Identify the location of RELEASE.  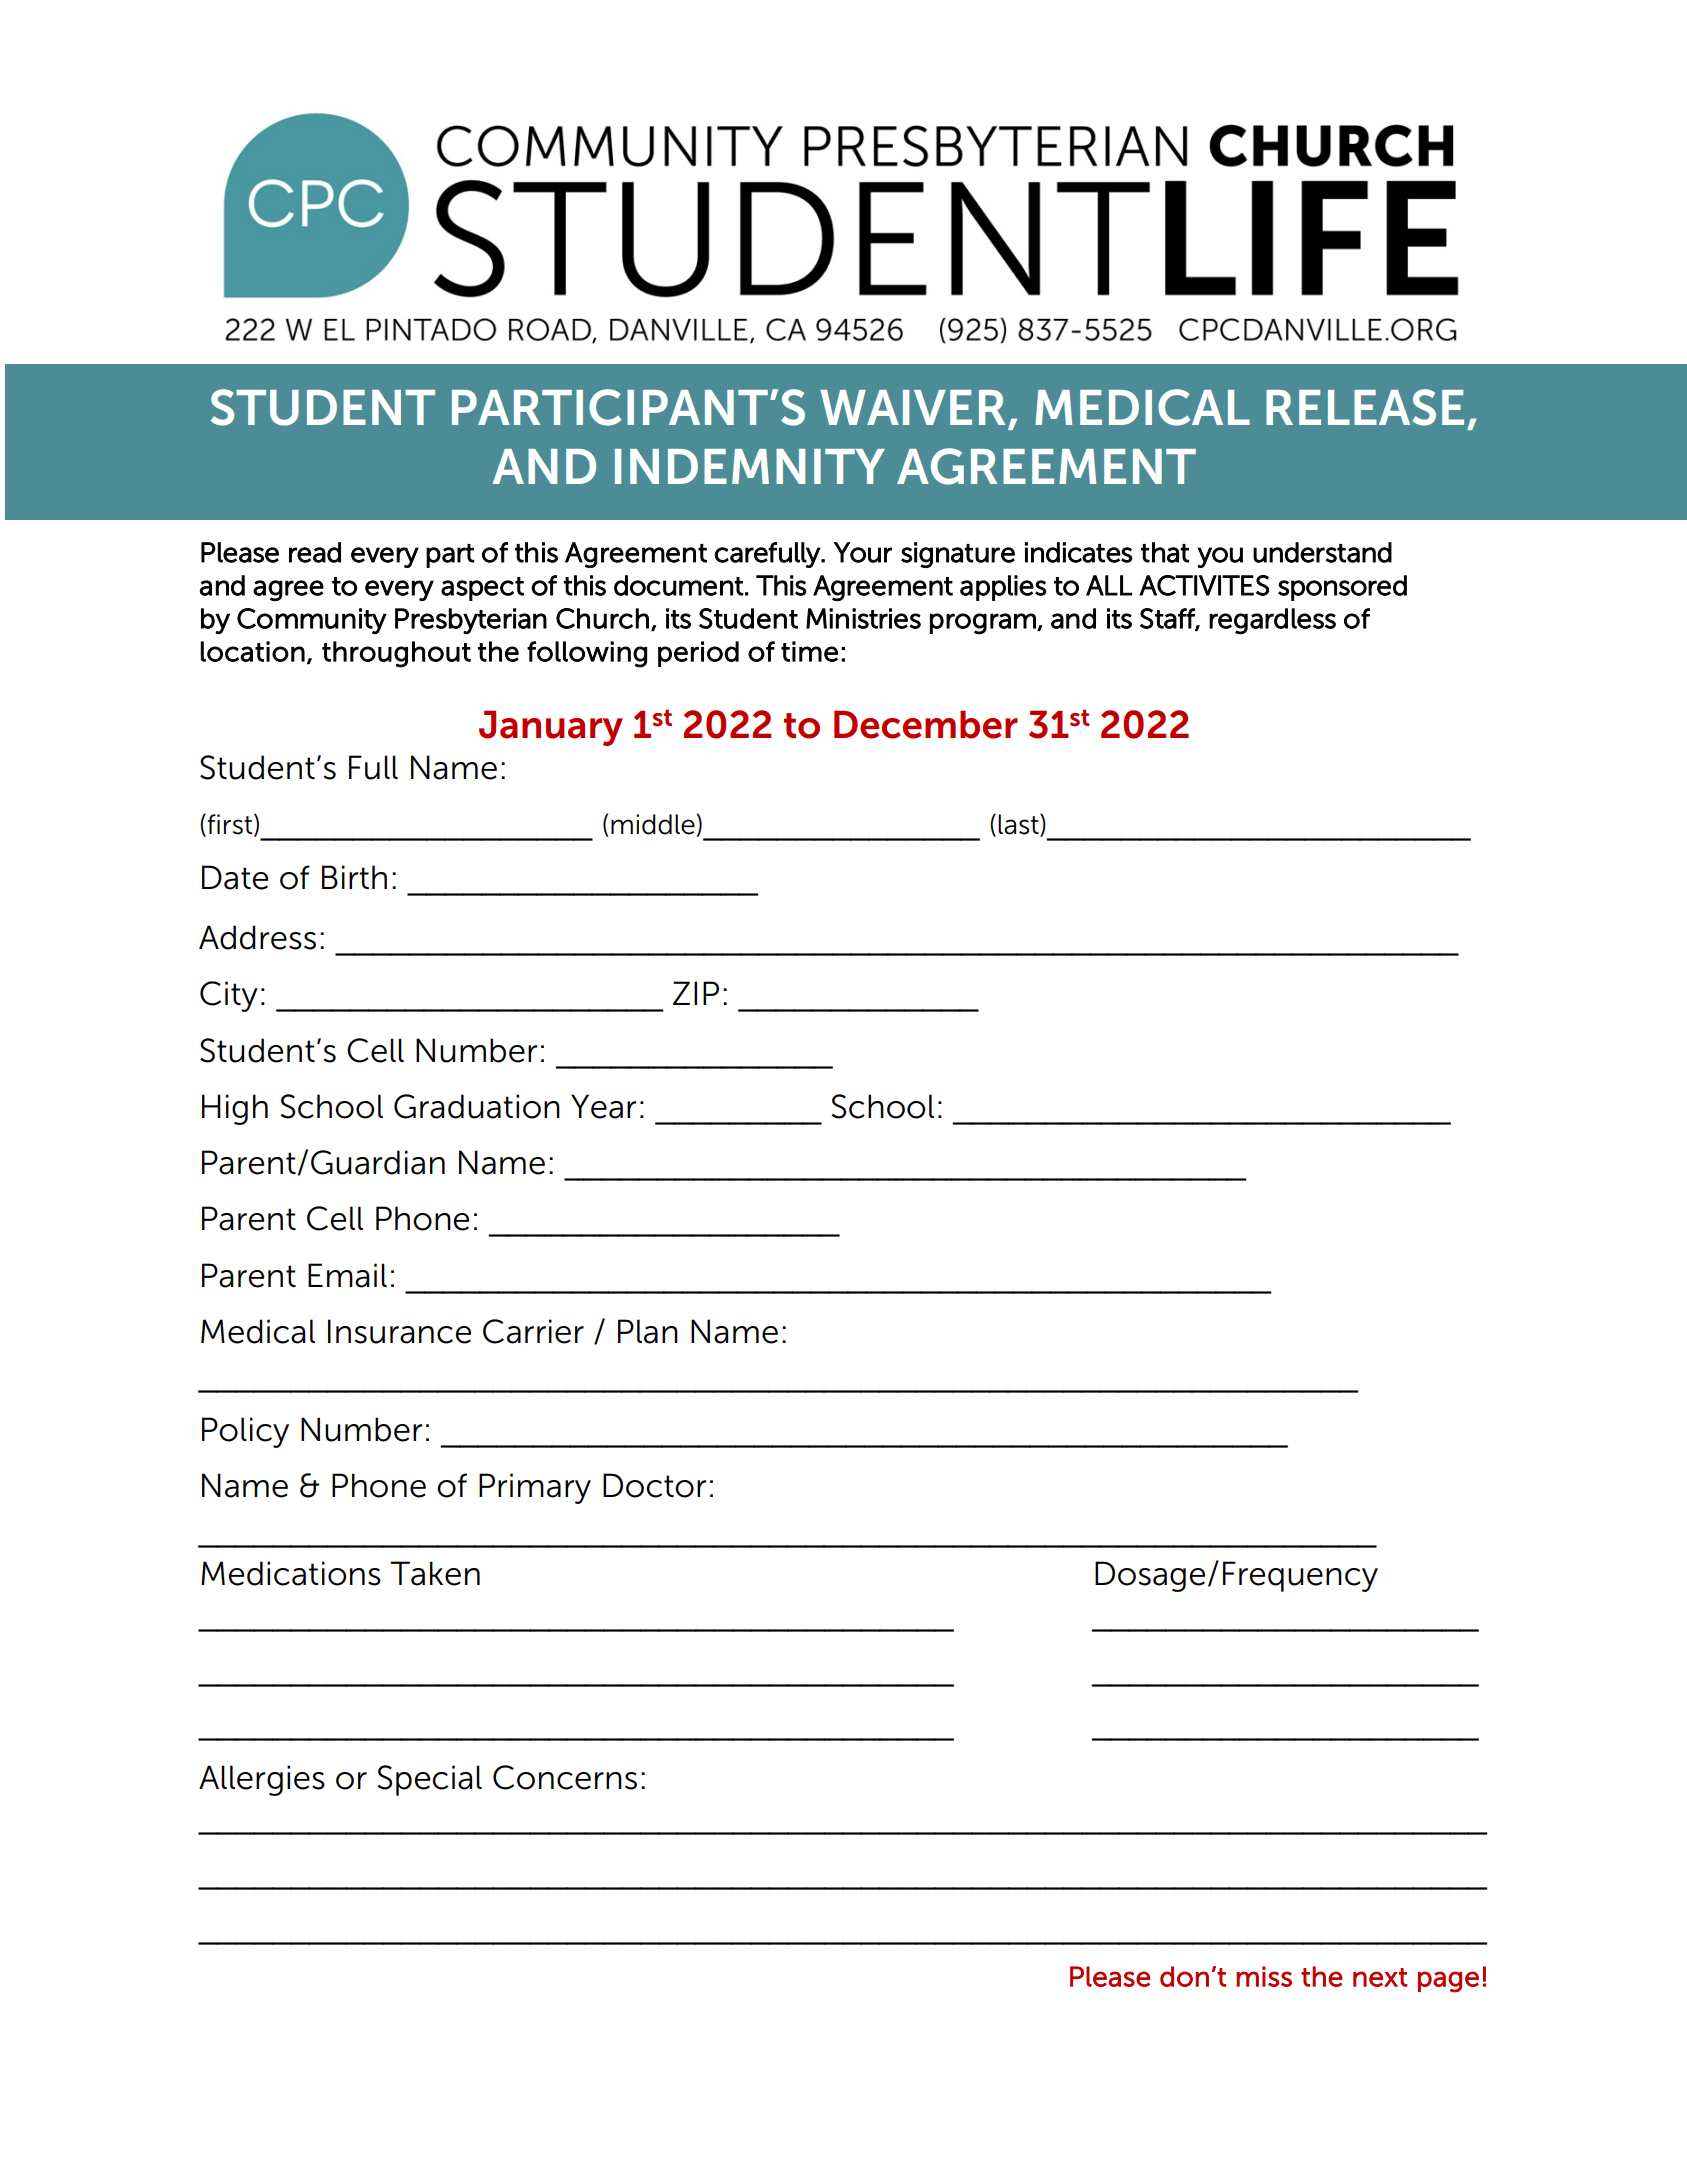
(1365, 407).
